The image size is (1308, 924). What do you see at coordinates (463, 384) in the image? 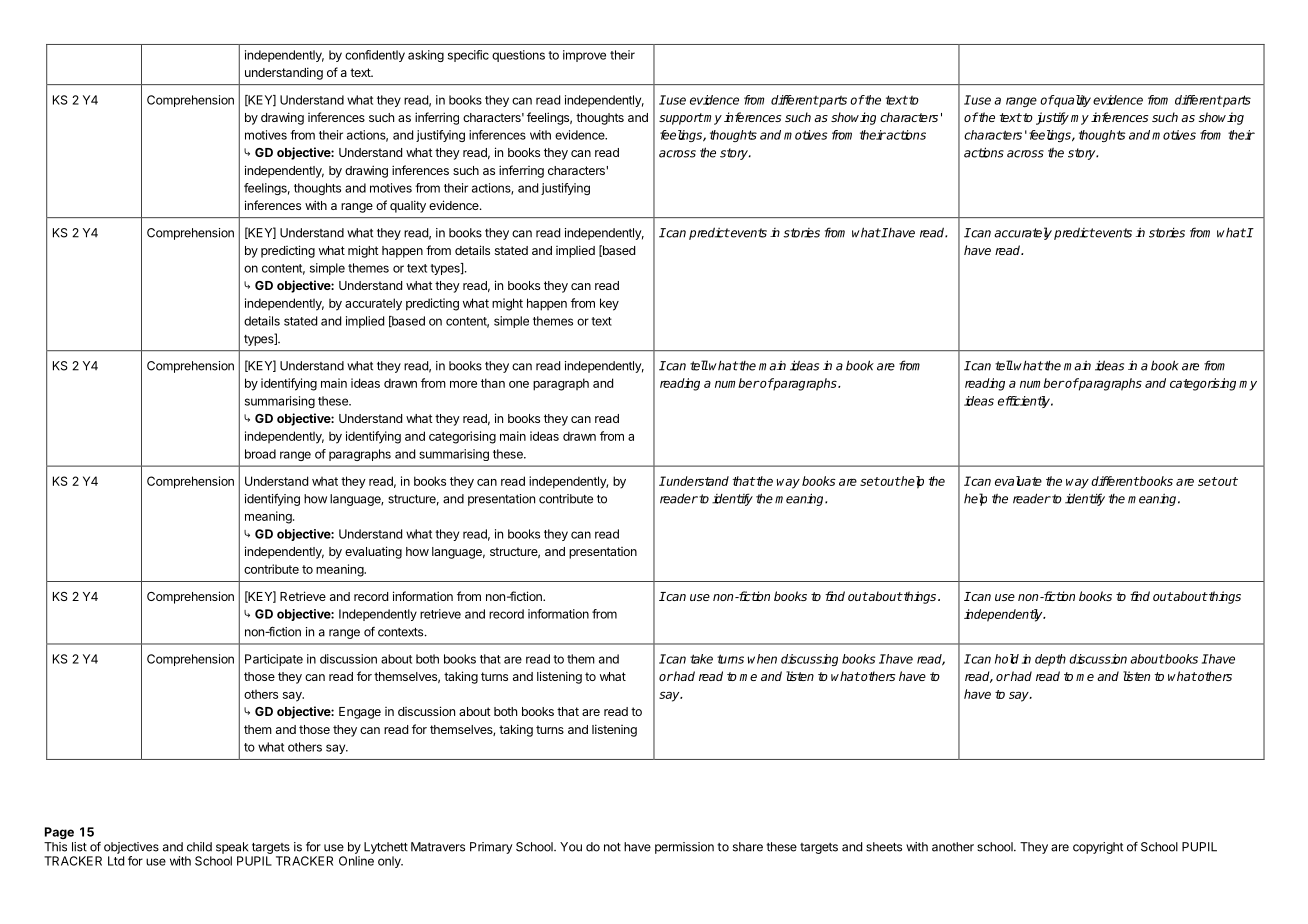
I see `more` at bounding box center [463, 384].
